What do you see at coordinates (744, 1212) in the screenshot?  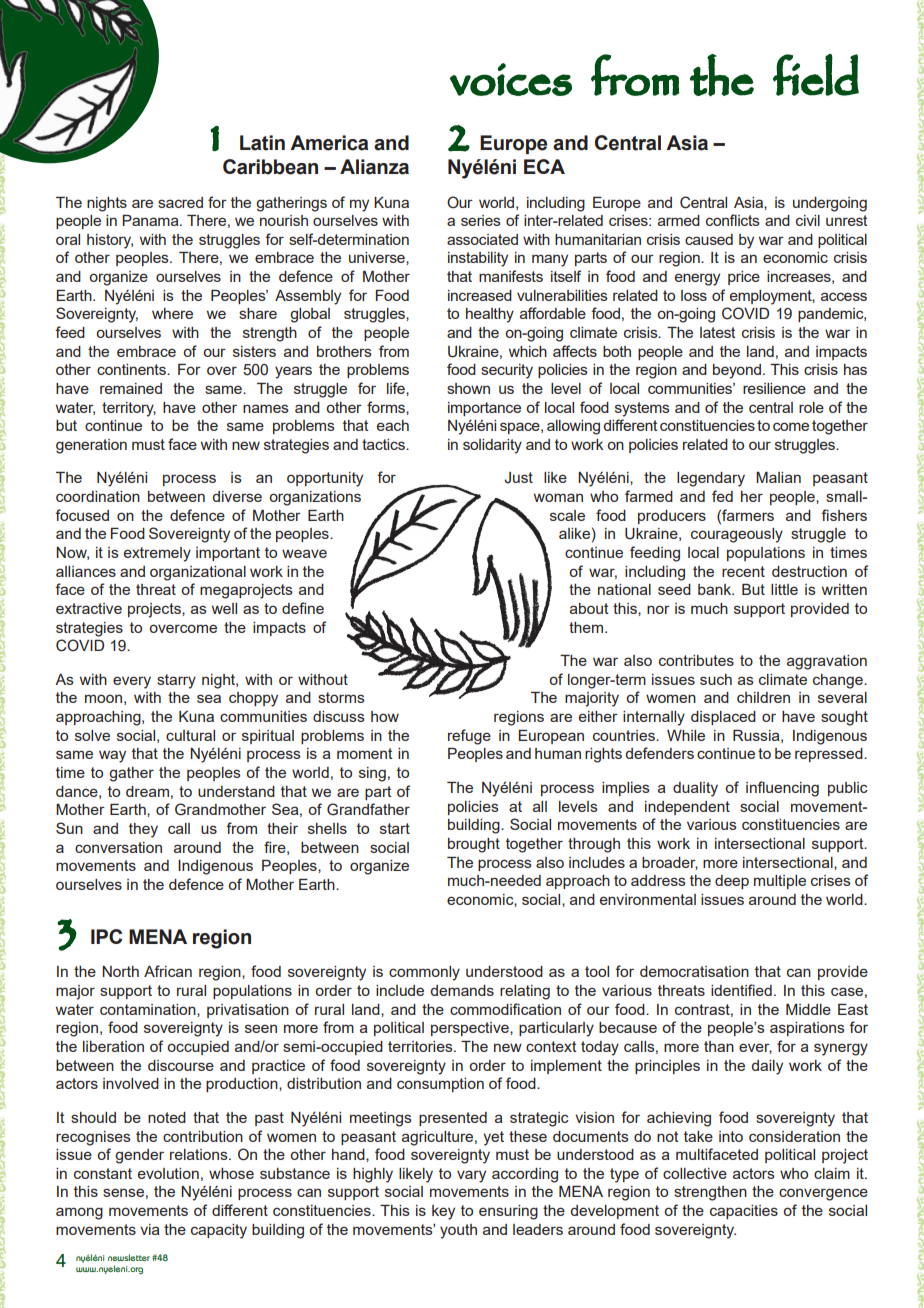 I see `capacities` at bounding box center [744, 1212].
